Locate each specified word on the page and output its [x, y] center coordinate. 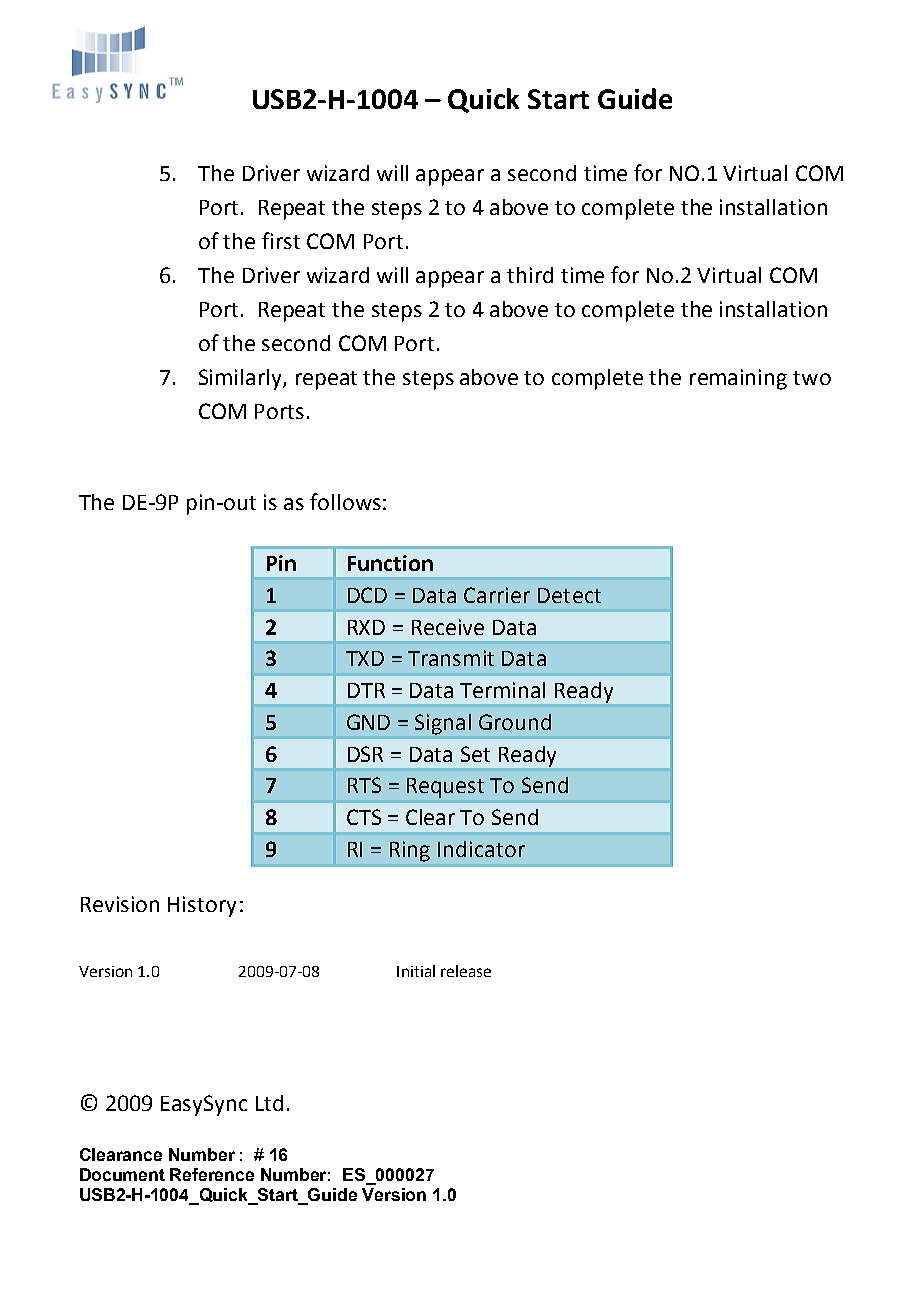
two [812, 378]
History [202, 906]
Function [390, 563]
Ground [515, 722]
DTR [366, 690]
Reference [212, 1174]
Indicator [481, 849]
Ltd [269, 1103]
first [281, 240]
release [466, 971]
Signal [443, 724]
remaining [738, 379]
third [530, 275]
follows [345, 501]
